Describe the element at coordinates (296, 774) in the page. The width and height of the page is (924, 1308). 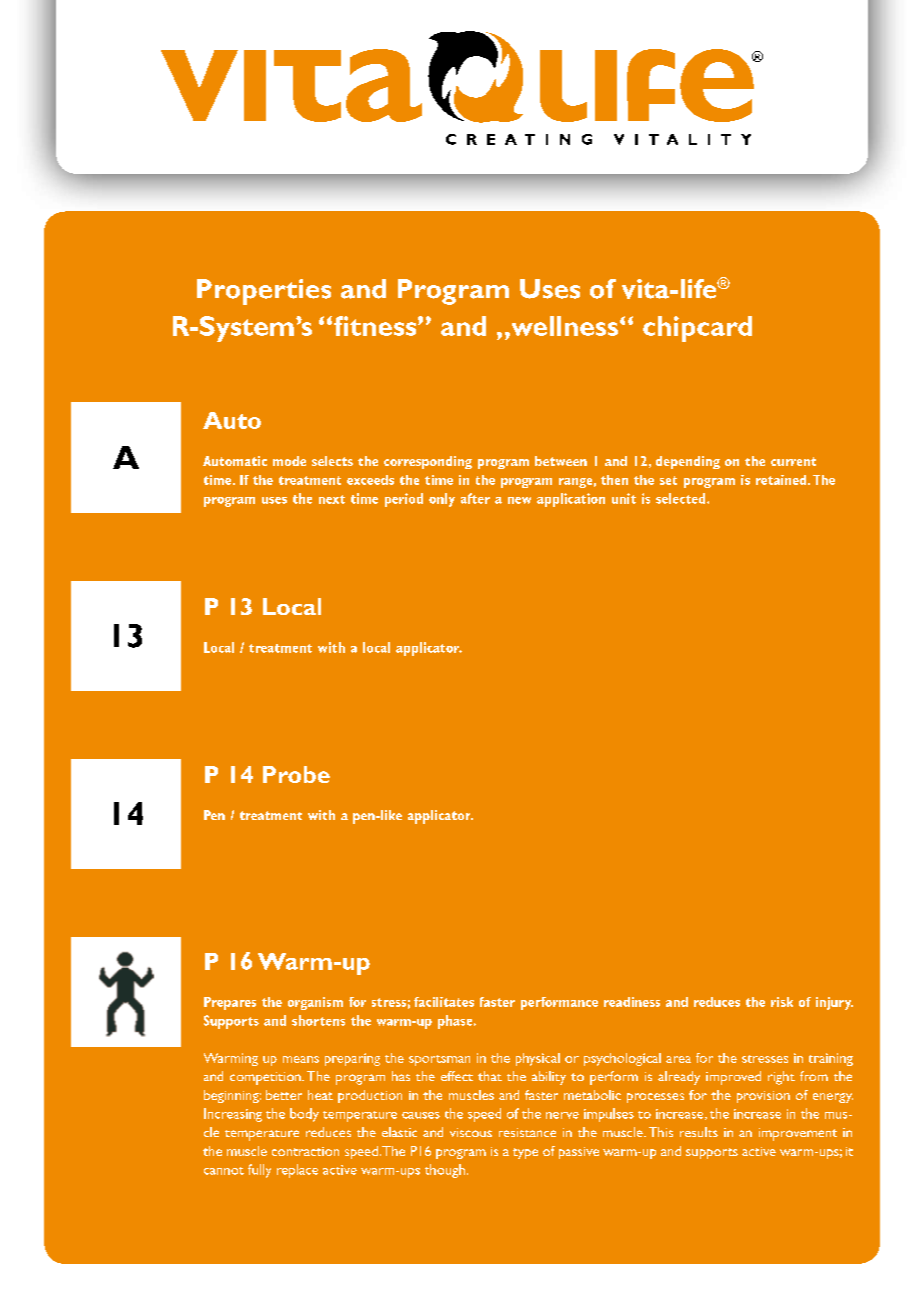
I see `Probe` at that location.
